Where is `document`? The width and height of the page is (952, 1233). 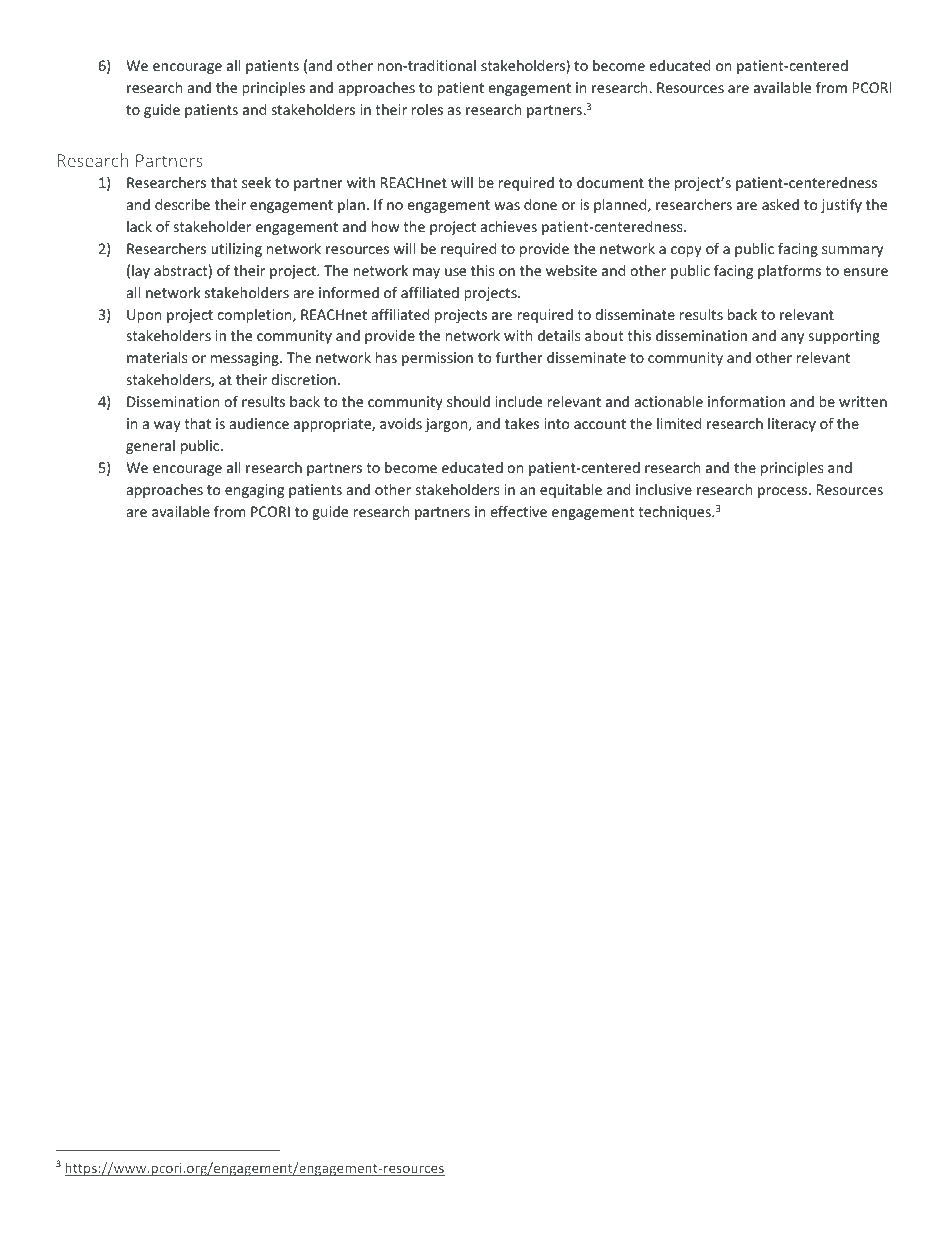 document is located at coordinates (610, 182).
